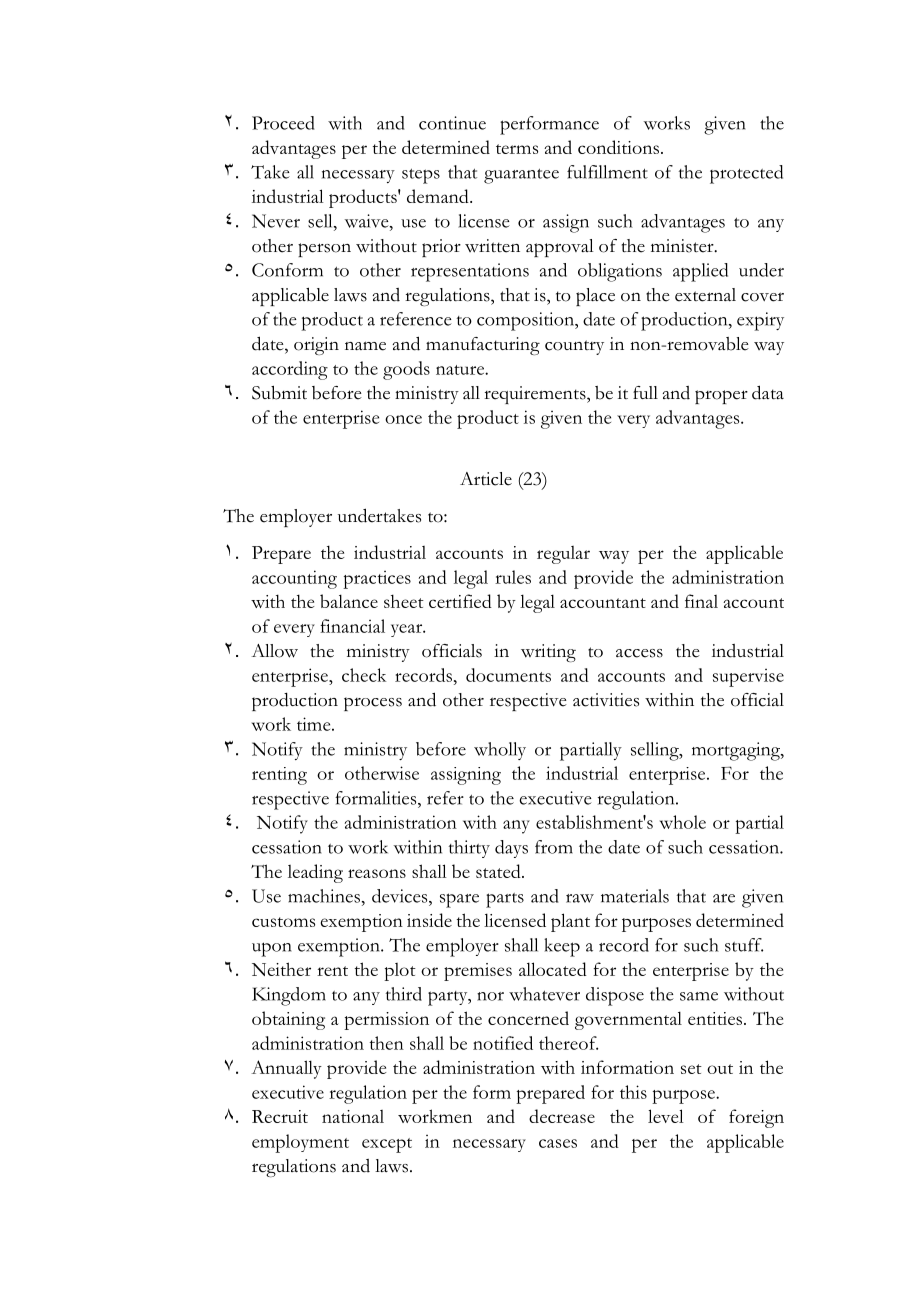 This screenshot has height=1308, width=924. What do you see at coordinates (283, 123) in the screenshot?
I see `Proceed` at bounding box center [283, 123].
